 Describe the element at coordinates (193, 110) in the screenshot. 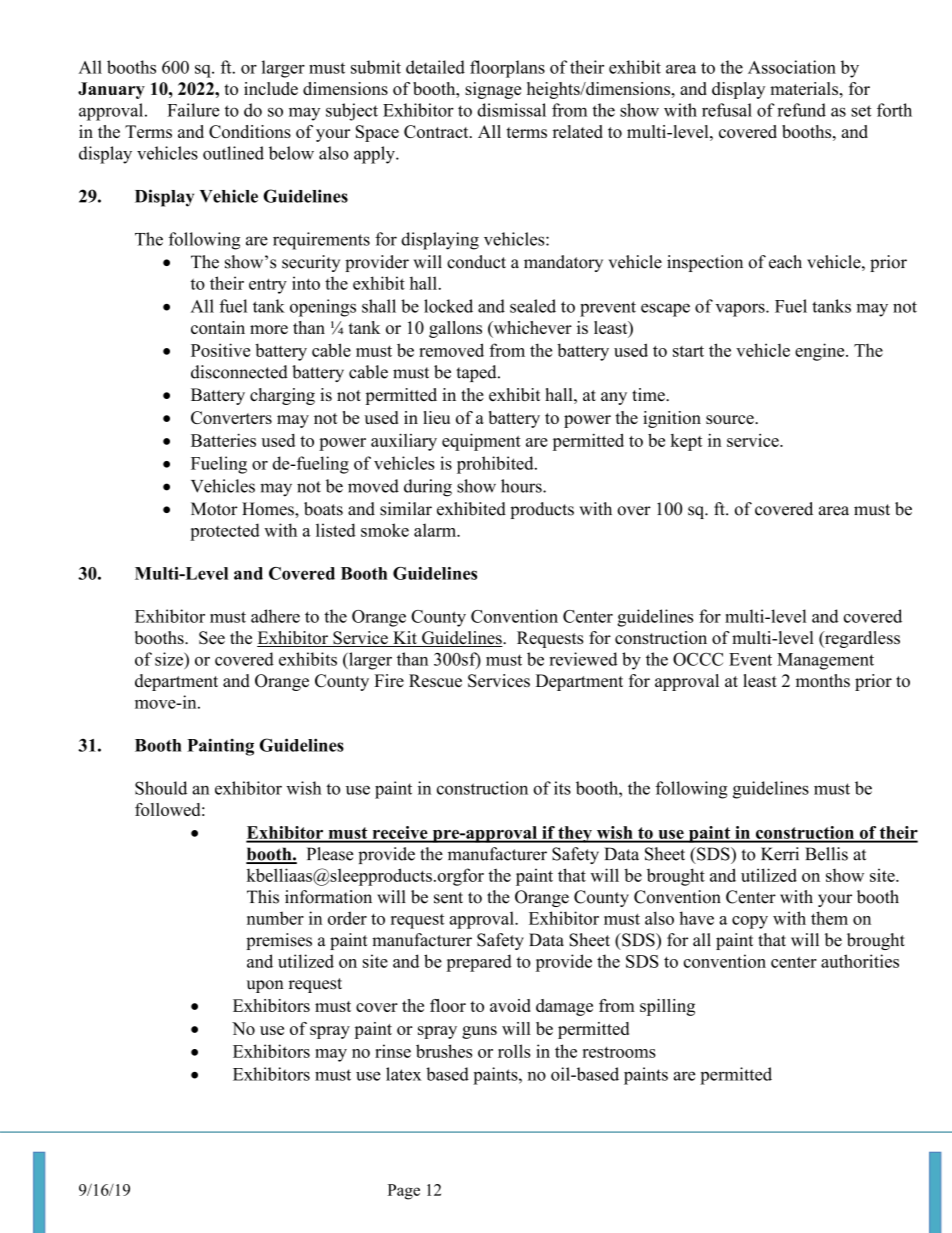

I see `Failure` at that location.
